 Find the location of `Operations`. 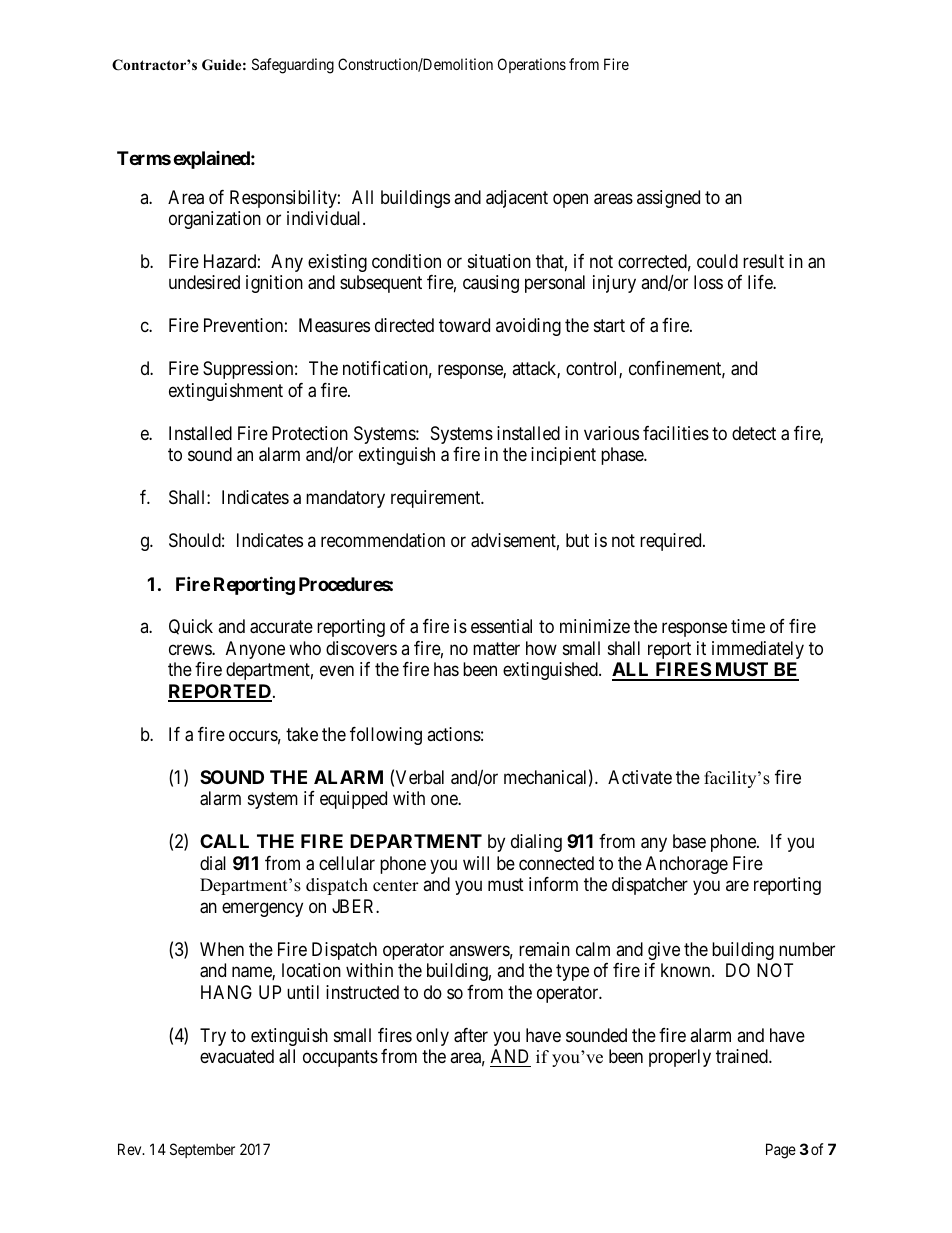

Operations is located at coordinates (532, 65).
